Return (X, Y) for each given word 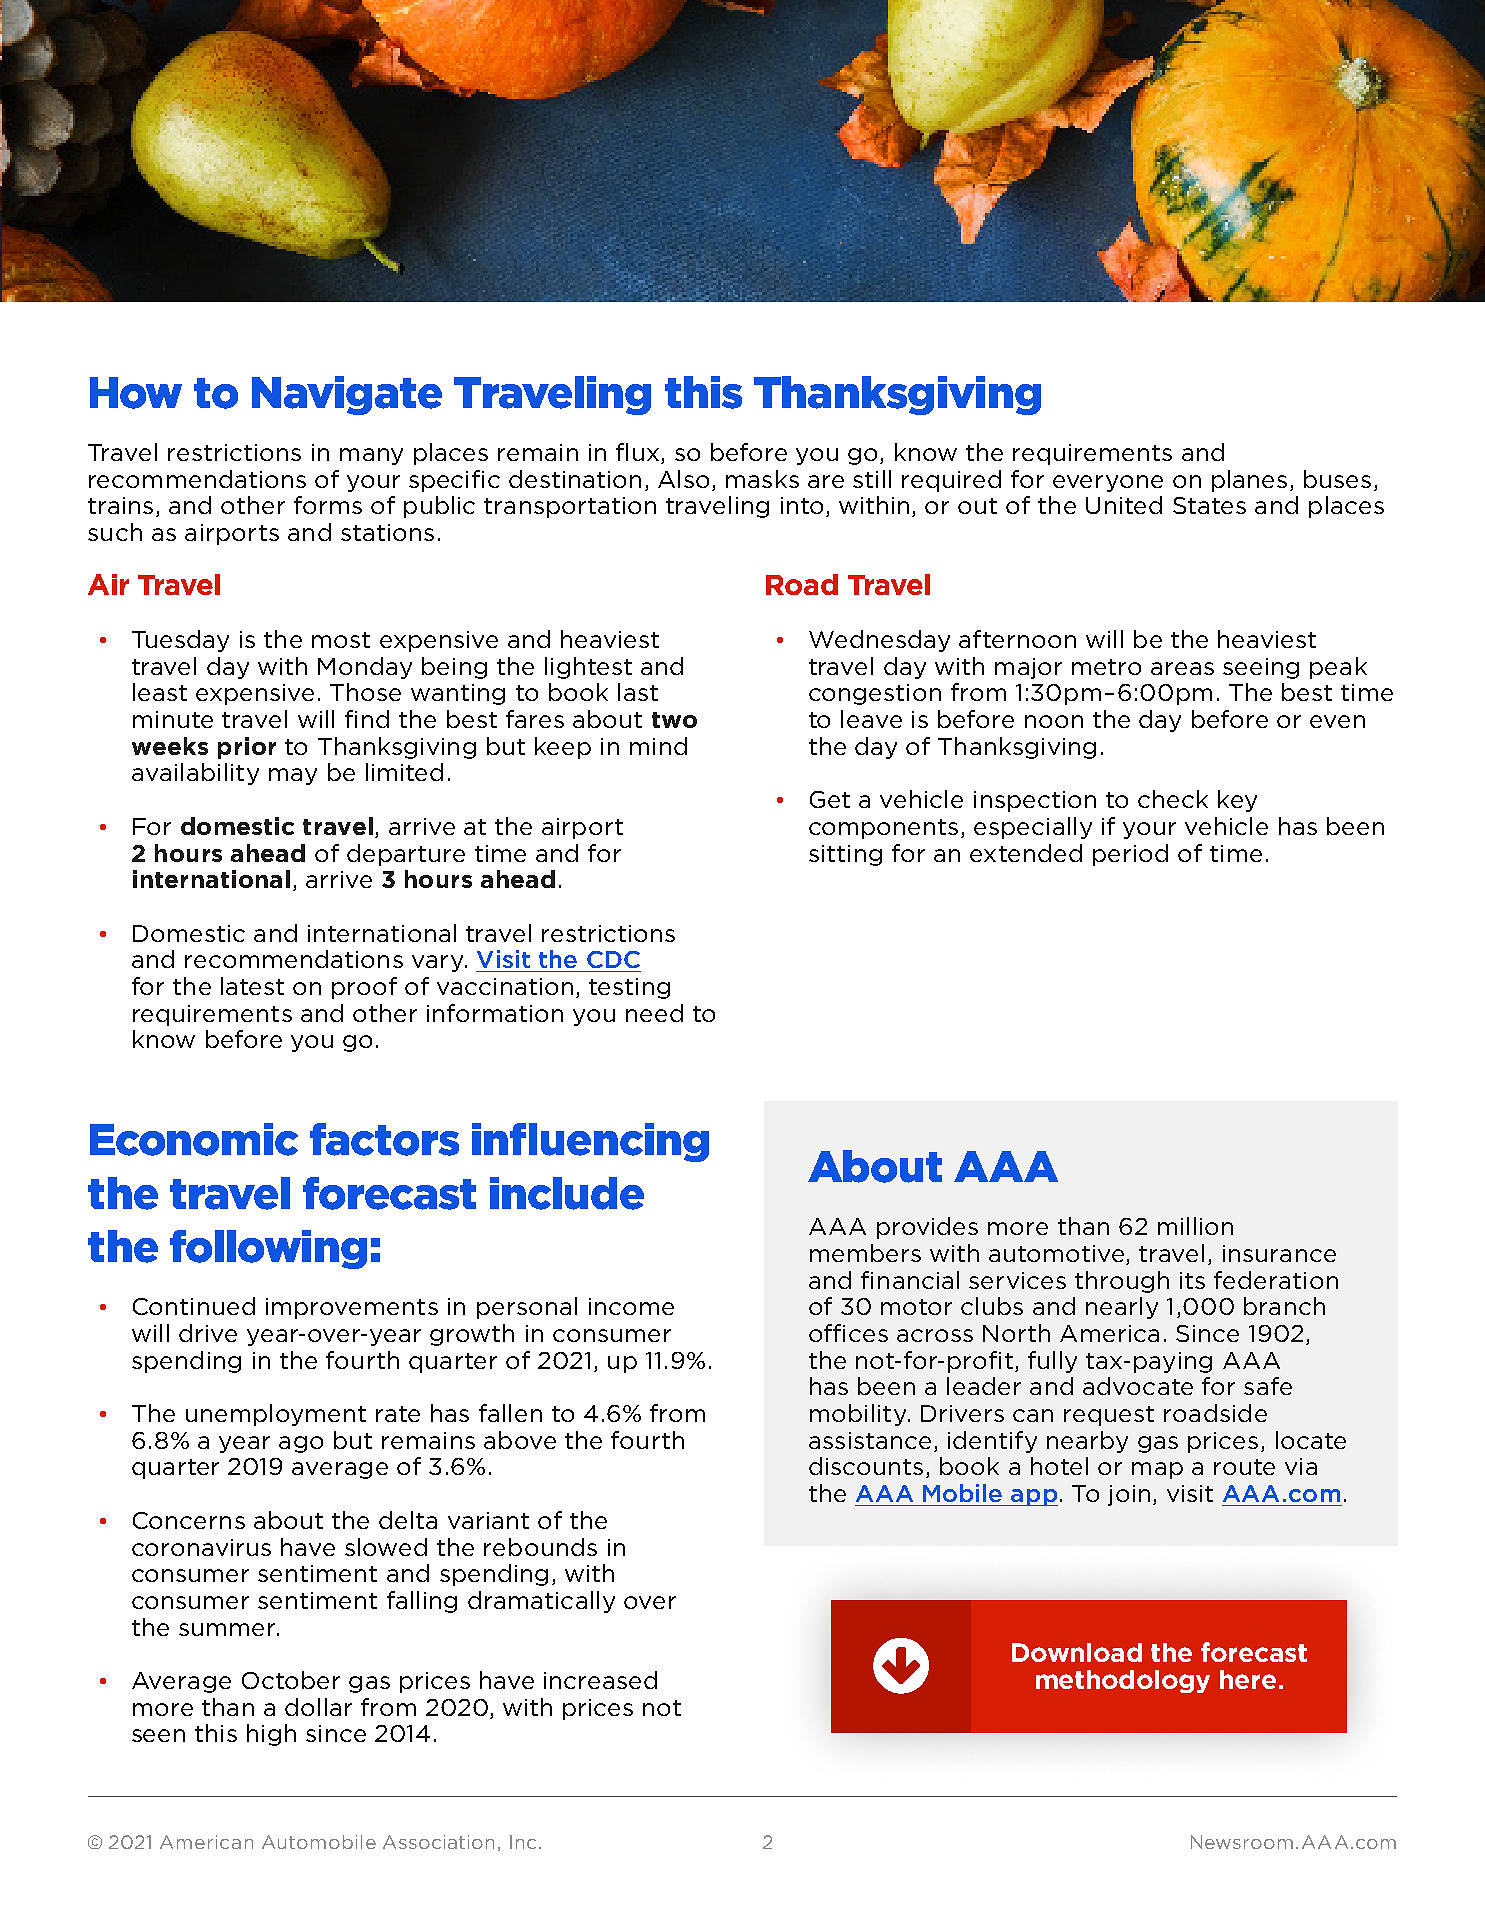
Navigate (347, 395)
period (1130, 855)
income (631, 1306)
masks (762, 479)
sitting (845, 855)
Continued (194, 1306)
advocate (1138, 1386)
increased (600, 1680)
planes (1249, 481)
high (271, 1735)
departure (406, 855)
